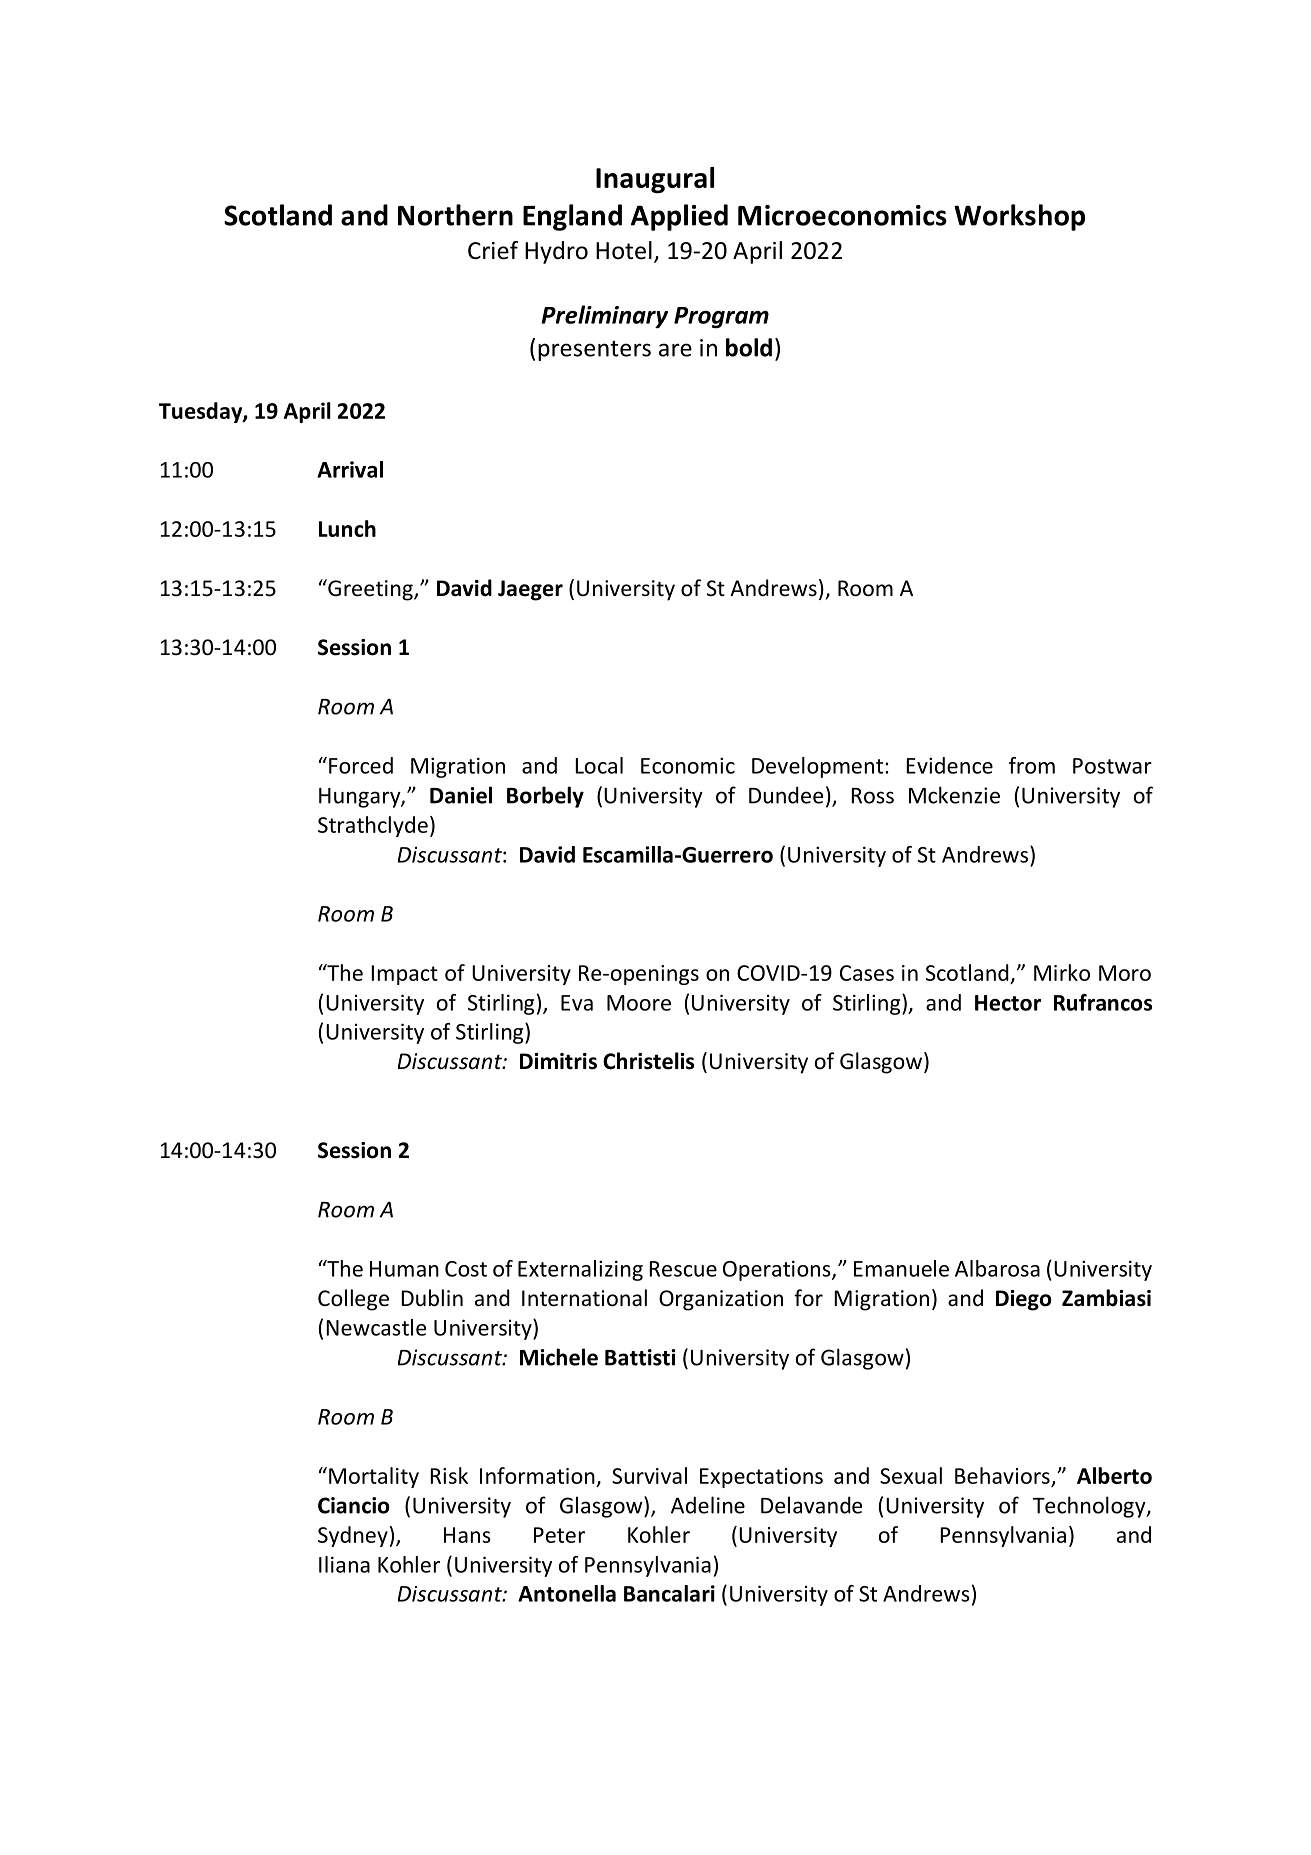 This page has height=1855, width=1311. Describe the element at coordinates (370, 590) in the page. I see `Greeting` at that location.
